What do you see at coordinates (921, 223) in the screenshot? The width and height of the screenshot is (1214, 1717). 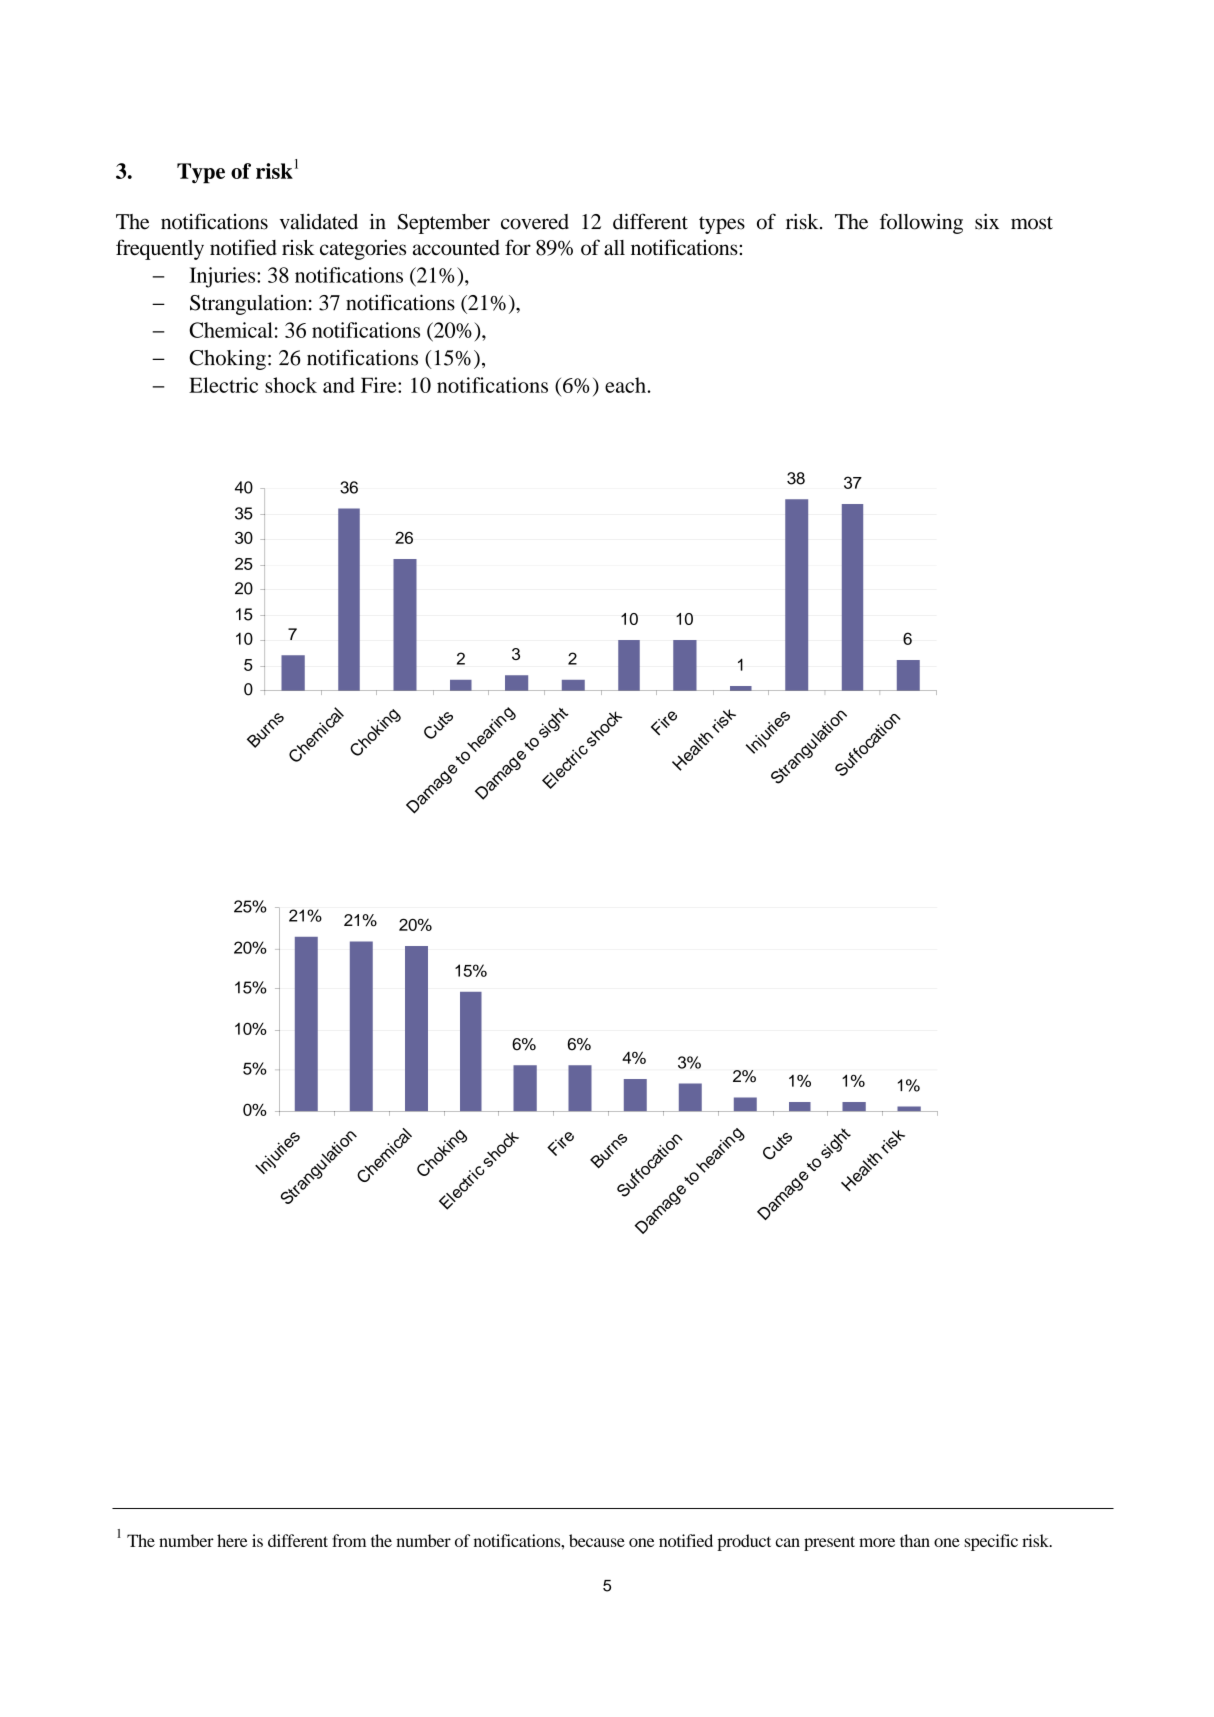 I see `following` at bounding box center [921, 223].
